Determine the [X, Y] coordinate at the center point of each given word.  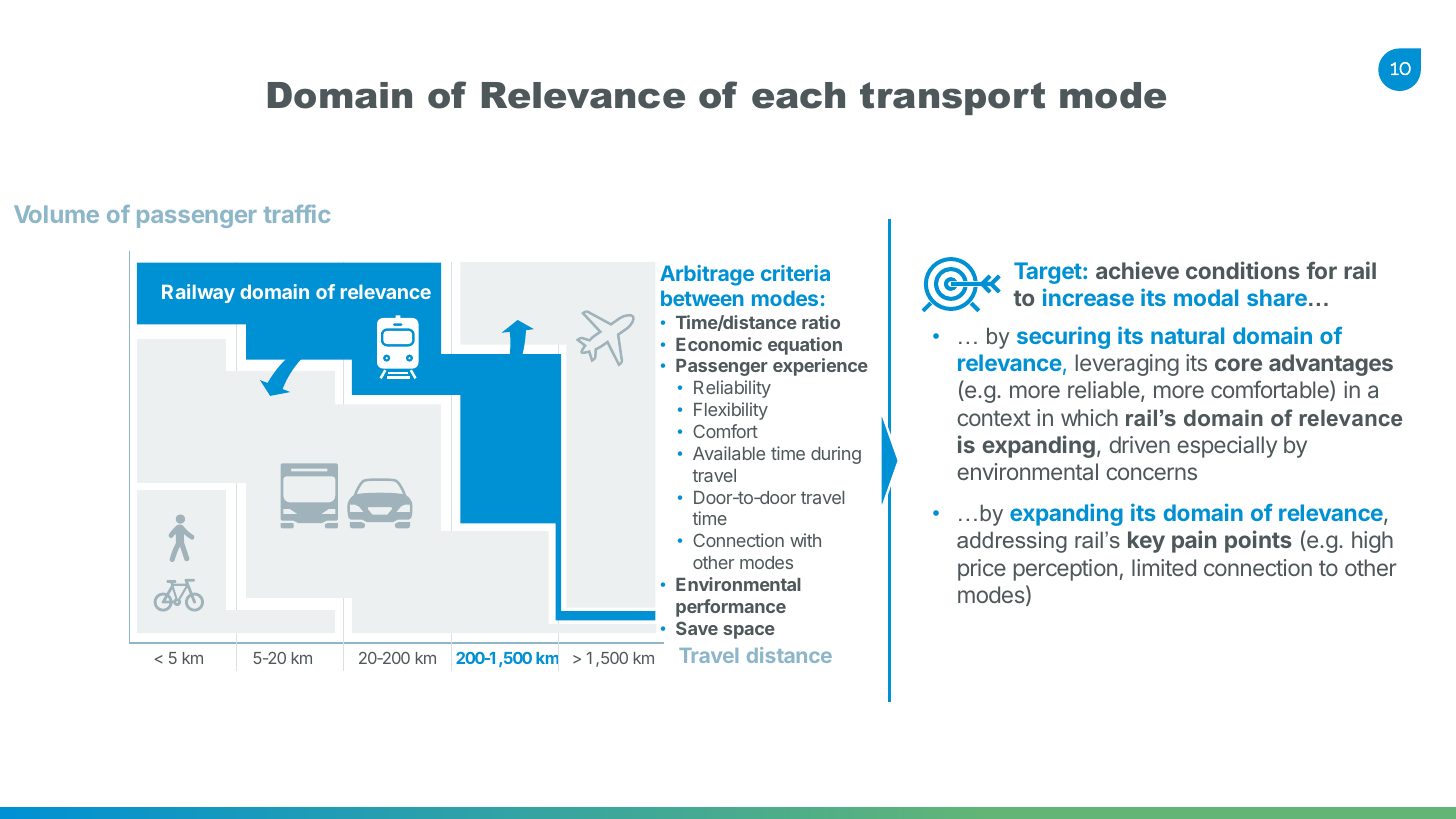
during [836, 455]
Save [697, 628]
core [1238, 364]
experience [820, 367]
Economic [719, 344]
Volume [56, 214]
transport [952, 98]
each [798, 95]
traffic [297, 214]
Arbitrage [707, 275]
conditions [1243, 270]
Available [729, 453]
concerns [1151, 473]
